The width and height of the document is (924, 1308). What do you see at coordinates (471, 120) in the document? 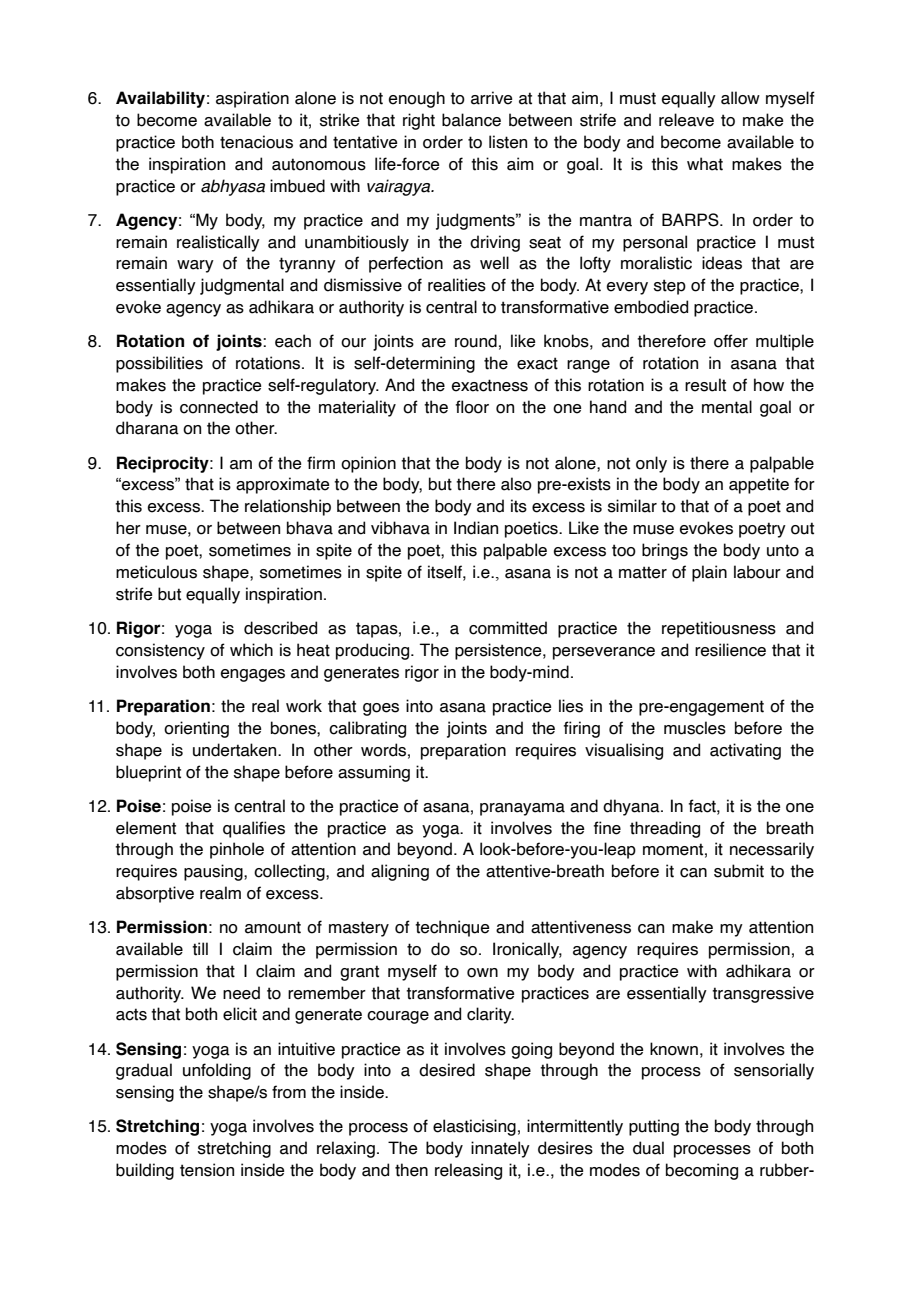
I see `balance` at bounding box center [471, 120].
